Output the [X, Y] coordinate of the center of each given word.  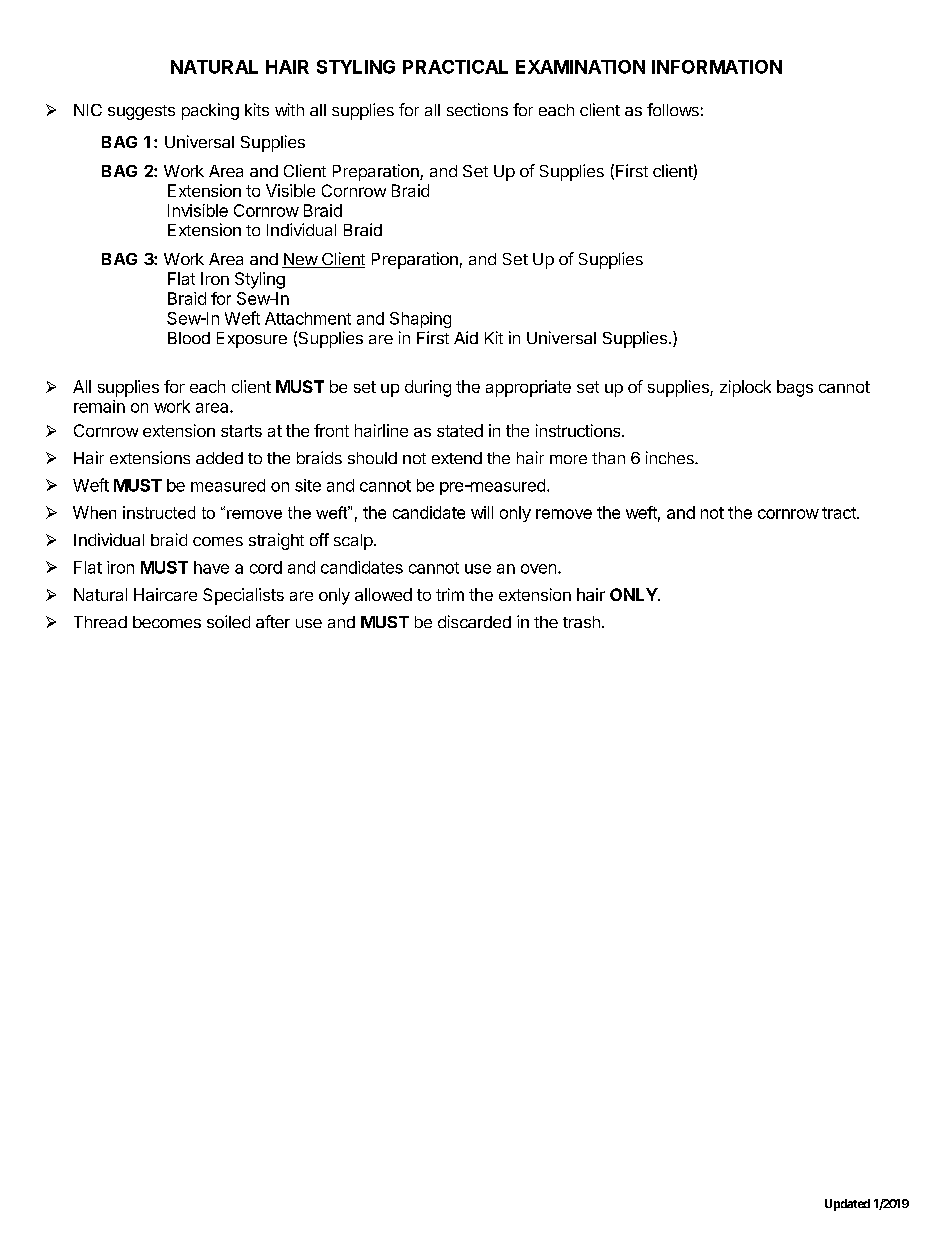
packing [210, 111]
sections [477, 109]
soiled [228, 621]
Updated [847, 1205]
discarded [474, 621]
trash [581, 622]
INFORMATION [717, 67]
